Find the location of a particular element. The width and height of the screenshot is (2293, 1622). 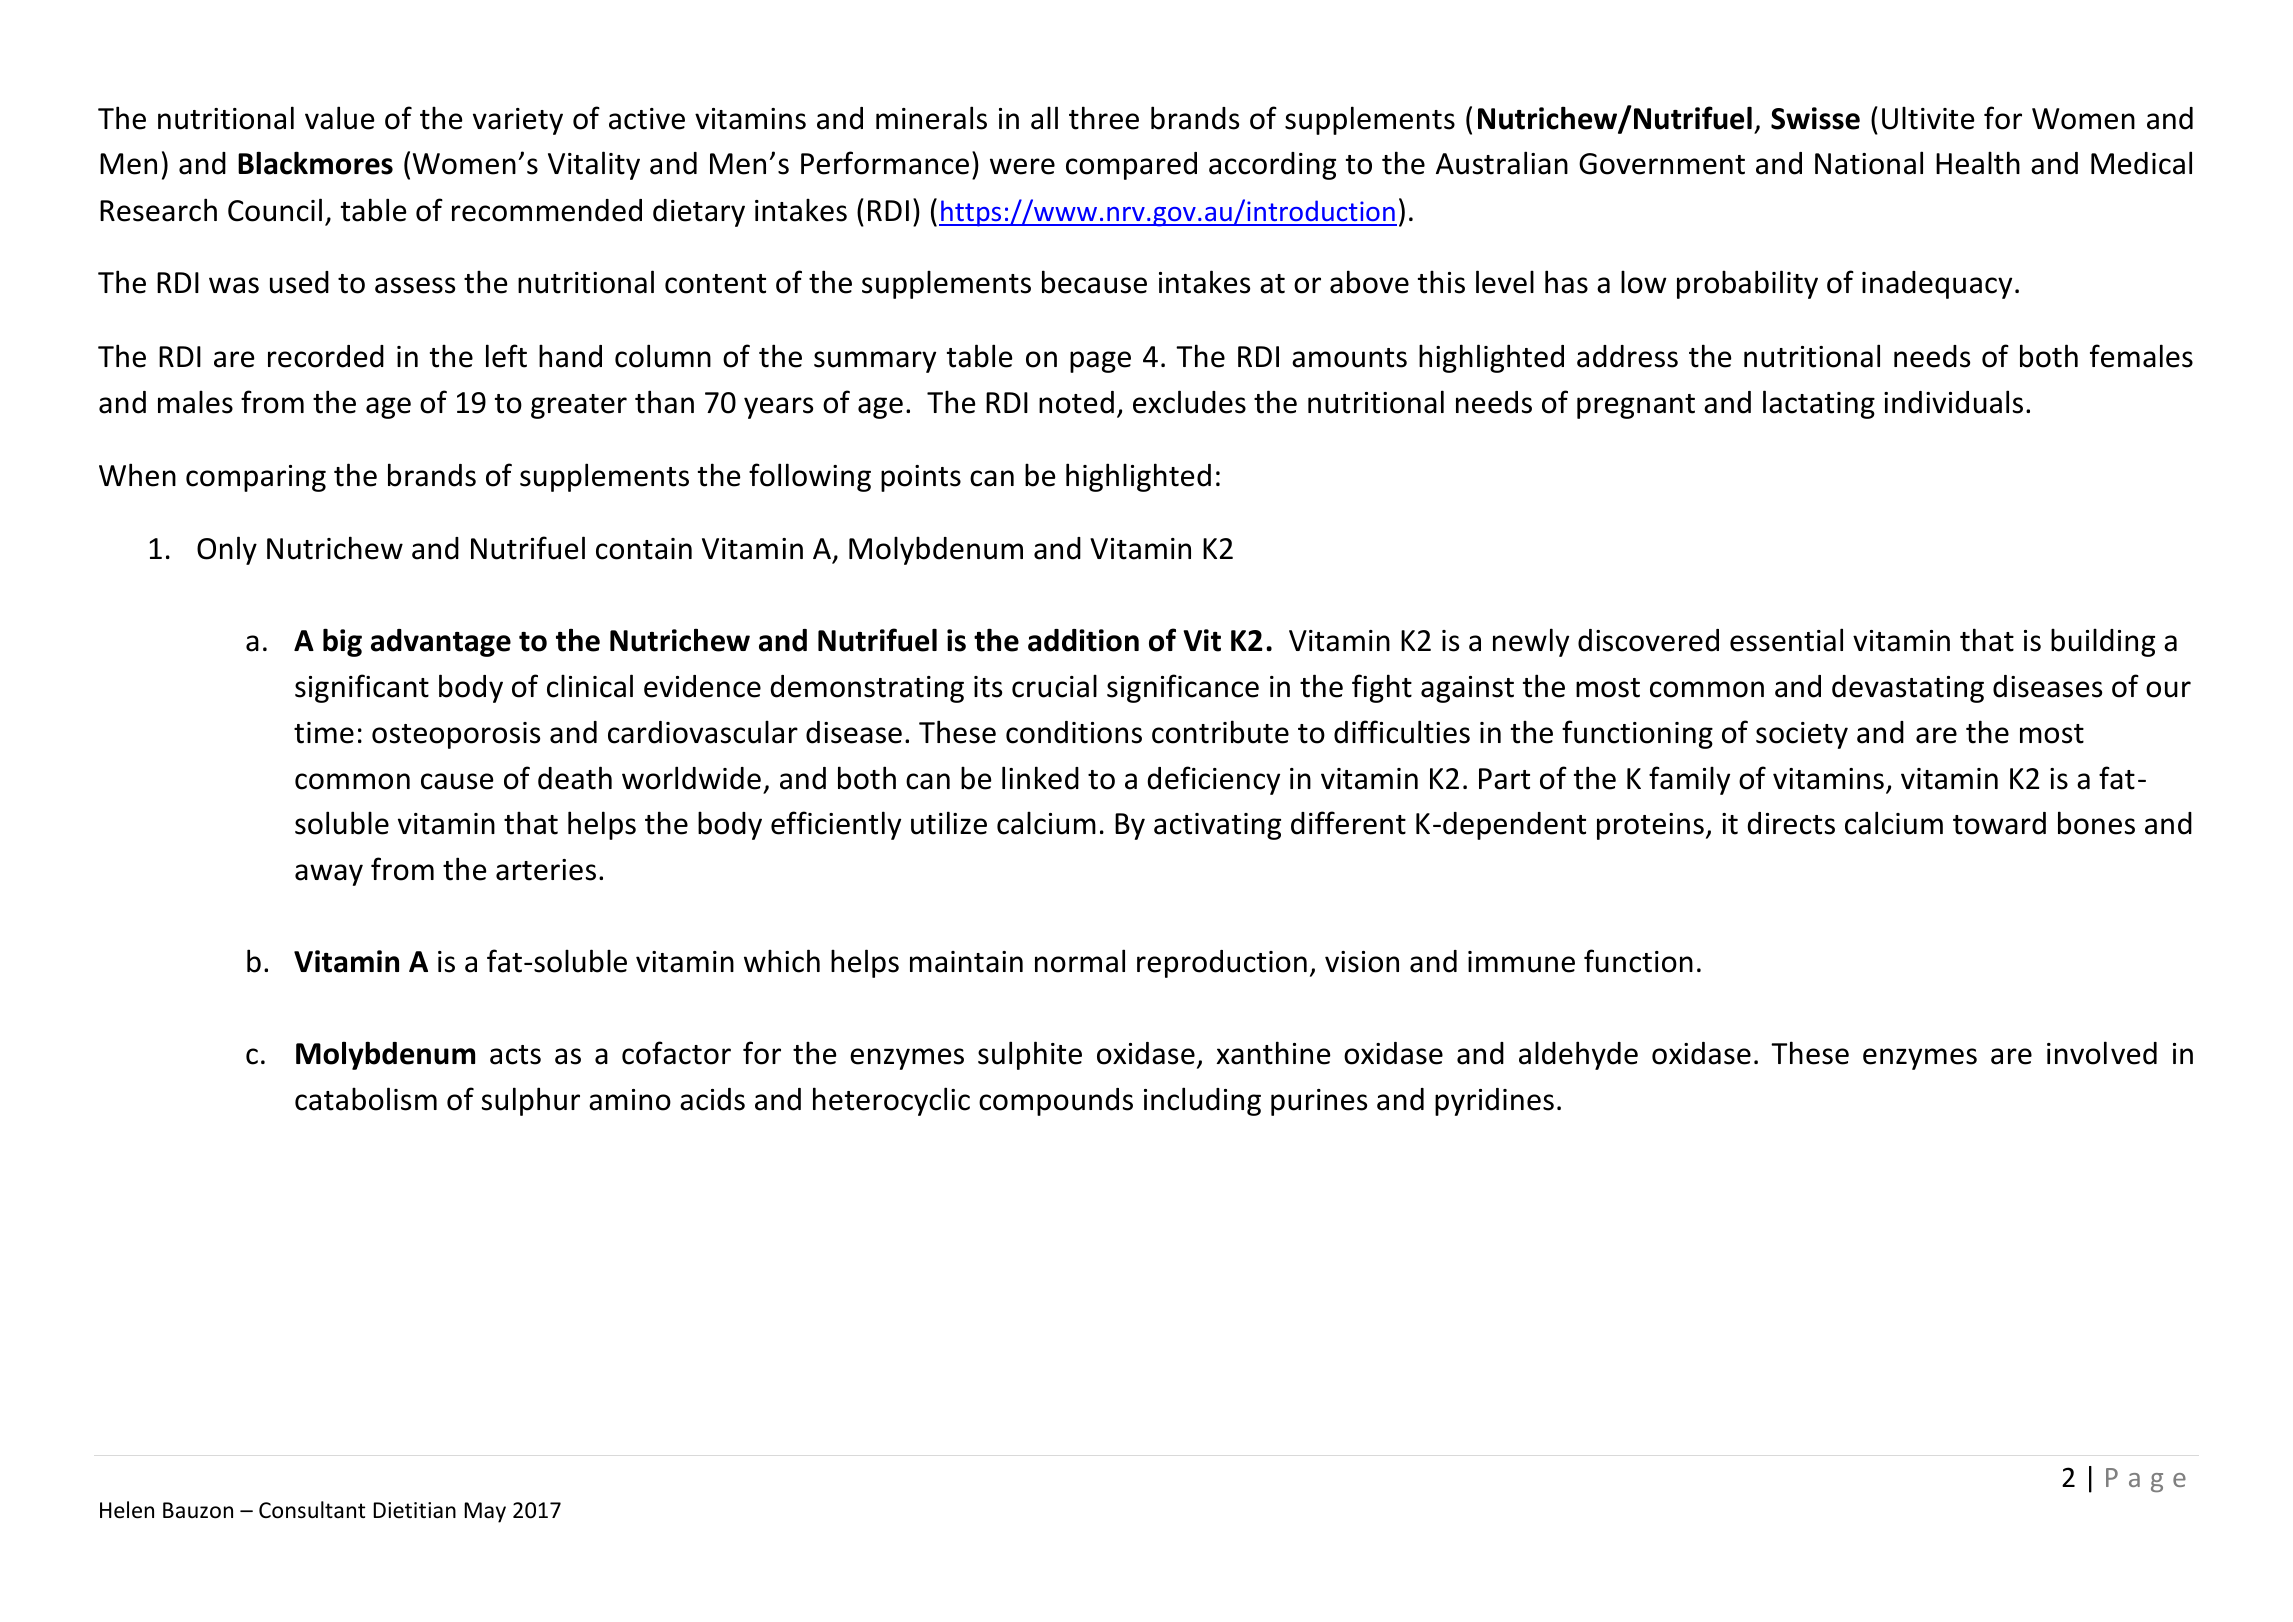

Health is located at coordinates (1978, 163).
